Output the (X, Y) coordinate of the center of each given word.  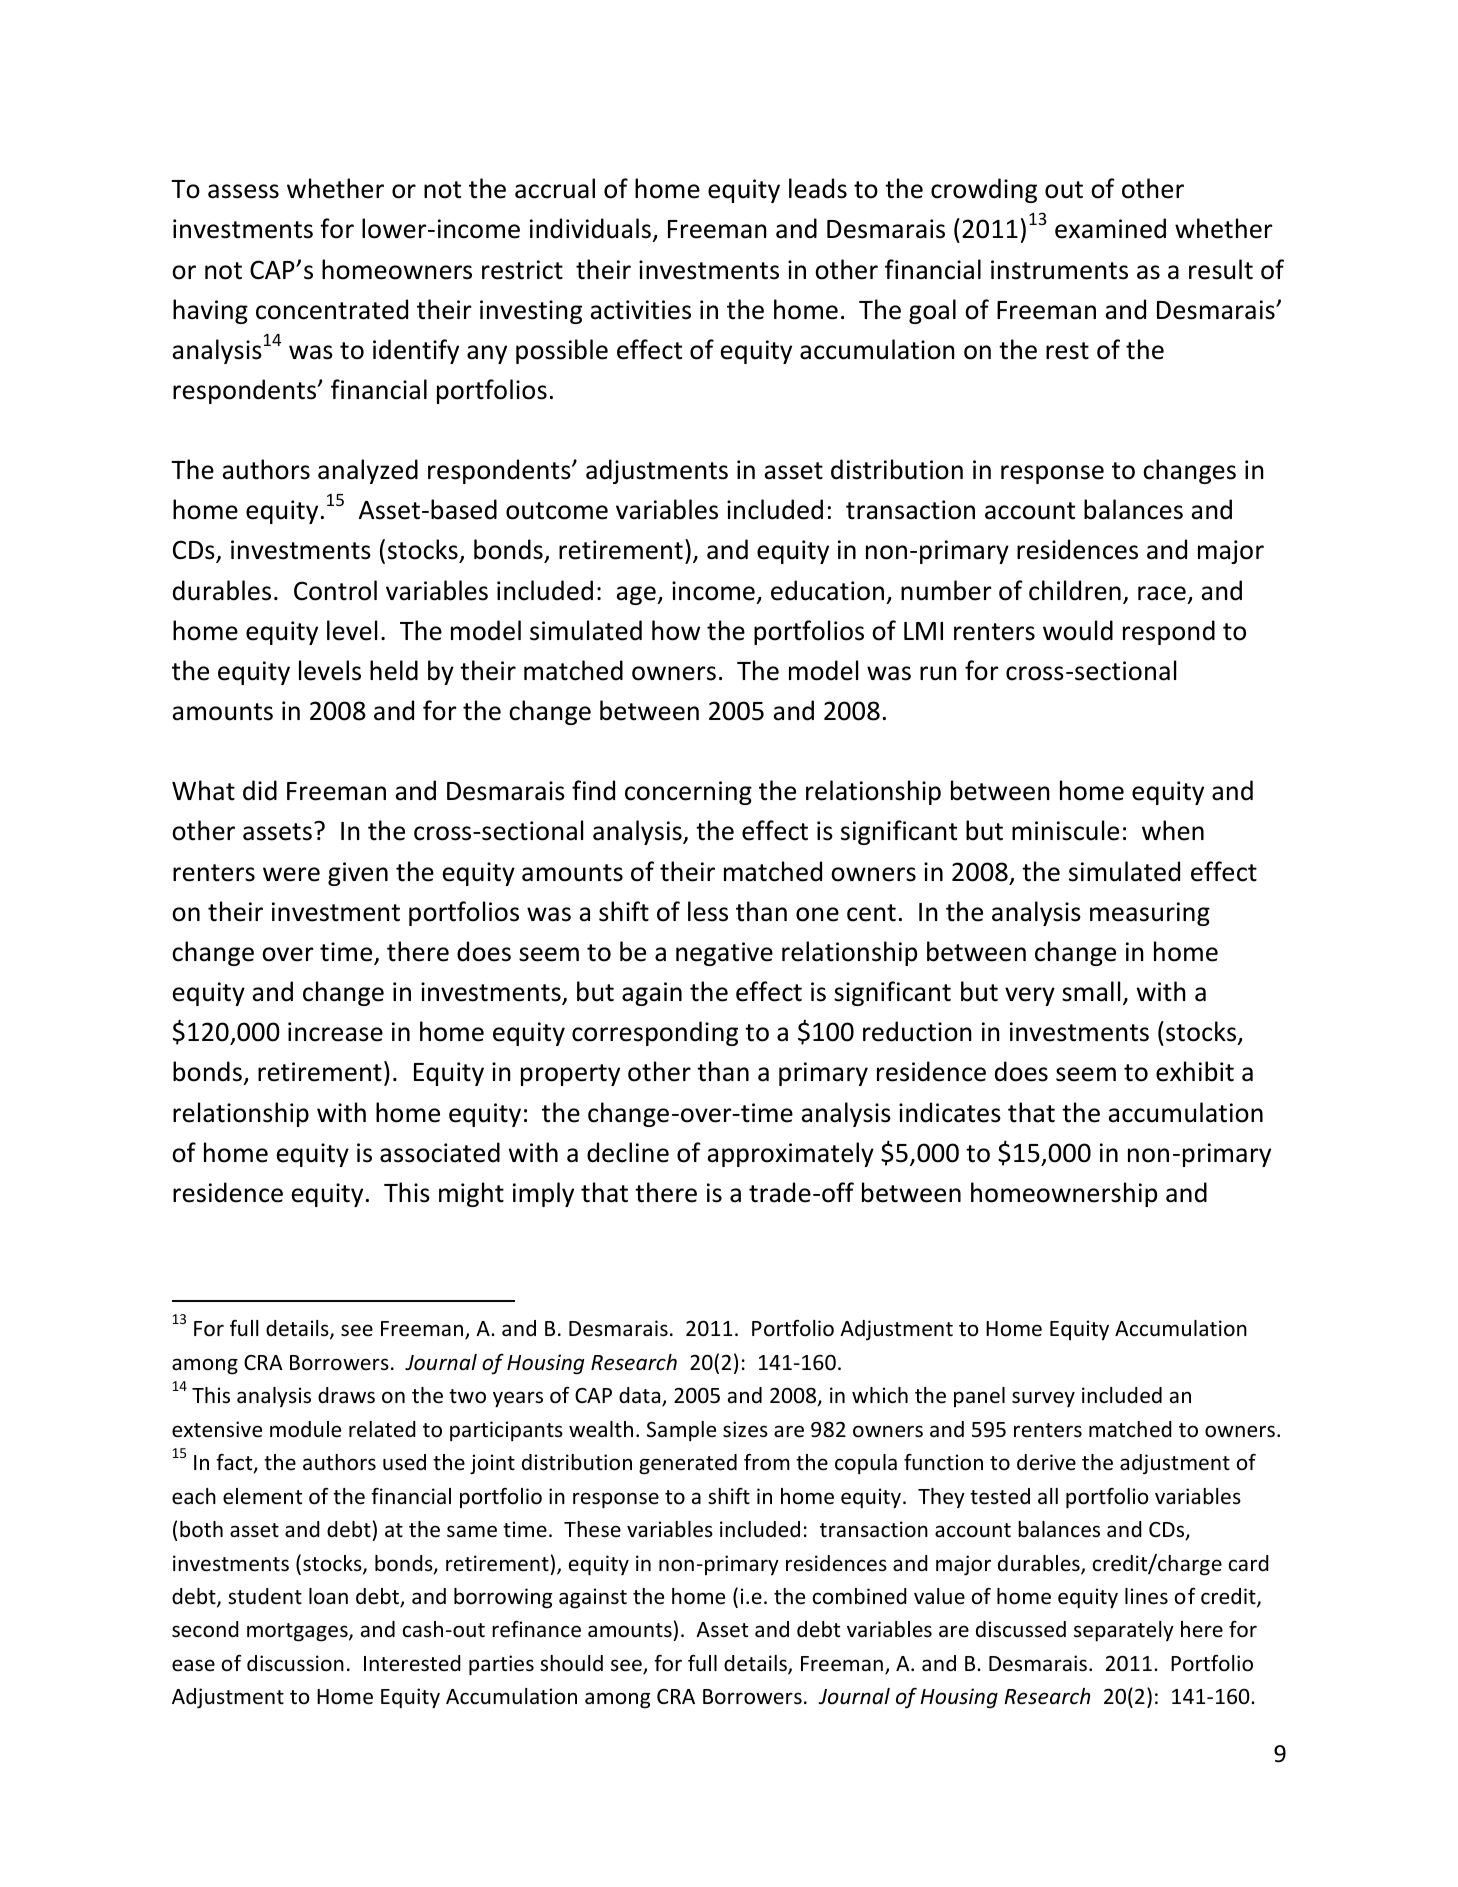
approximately (790, 1154)
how (676, 630)
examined (1110, 228)
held (394, 670)
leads (818, 188)
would (1078, 630)
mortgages (298, 1632)
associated (440, 1152)
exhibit (1195, 1071)
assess (243, 191)
